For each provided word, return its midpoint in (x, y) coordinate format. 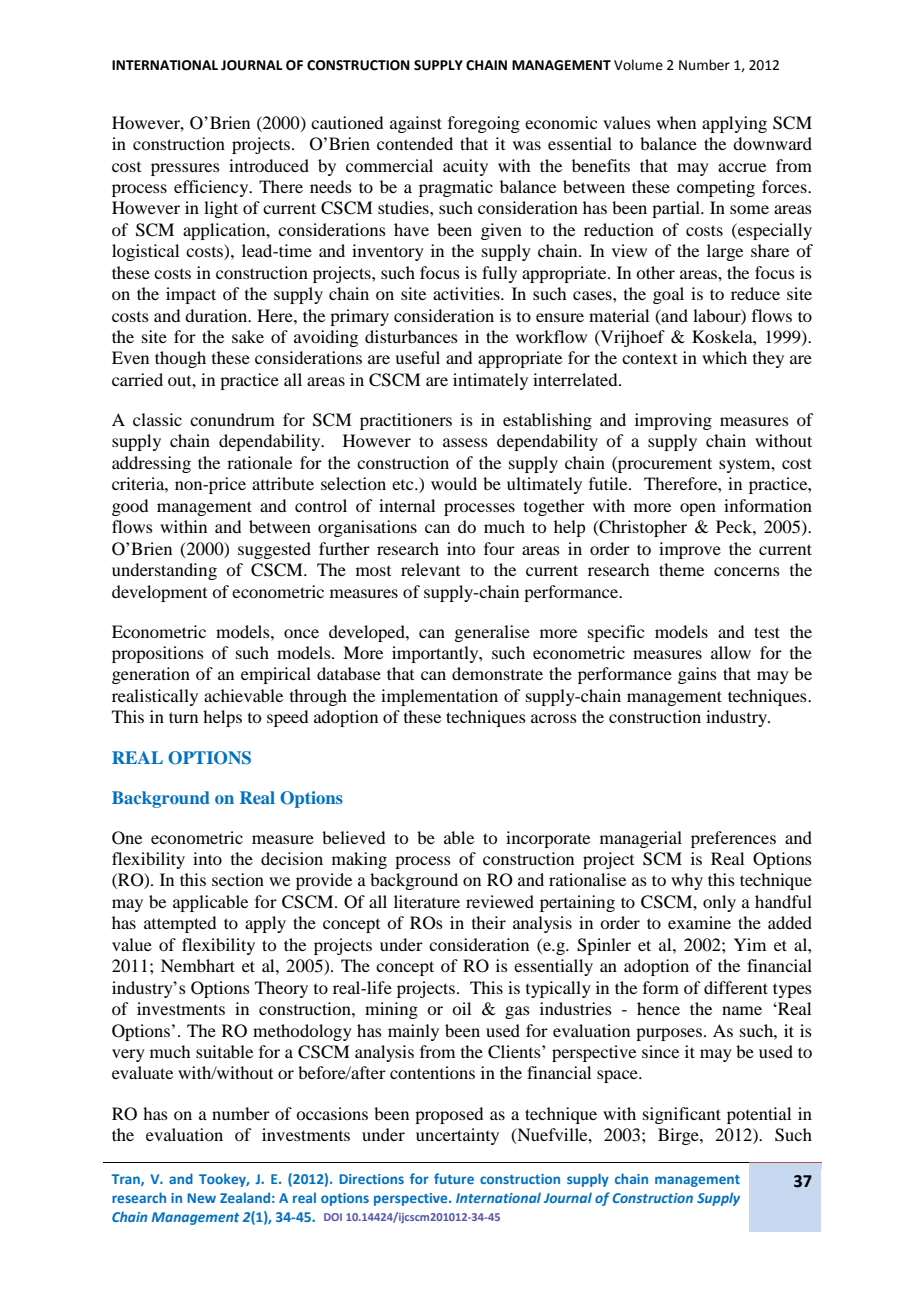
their (489, 922)
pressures (185, 169)
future (454, 1178)
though (180, 359)
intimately (490, 381)
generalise (492, 633)
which (724, 357)
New (201, 1198)
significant (682, 1115)
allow (731, 652)
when (676, 122)
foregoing (484, 124)
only (719, 903)
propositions (158, 654)
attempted (180, 924)
